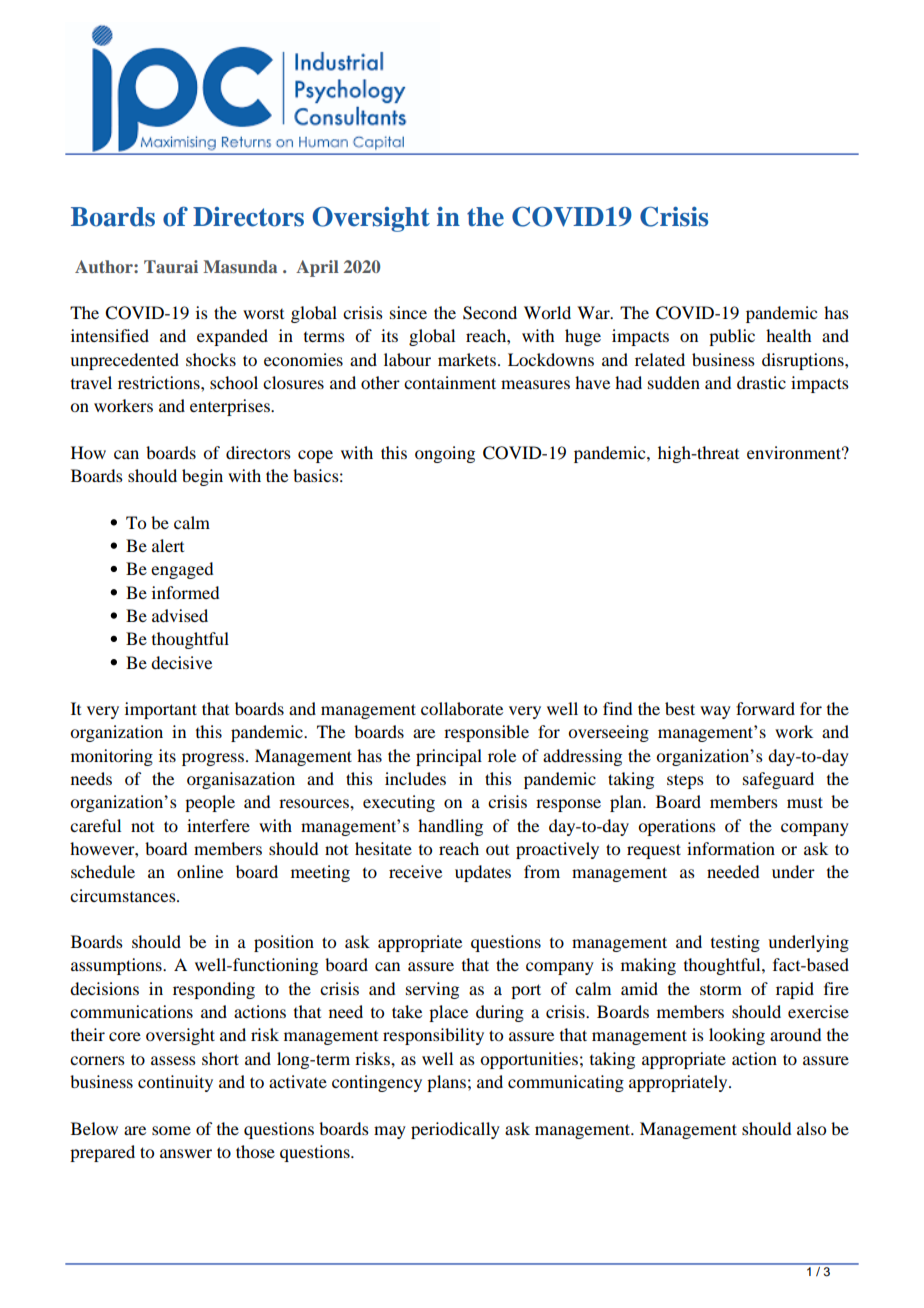 The width and height of the screenshot is (924, 1308). Describe the element at coordinates (732, 337) in the screenshot. I see `public` at that location.
